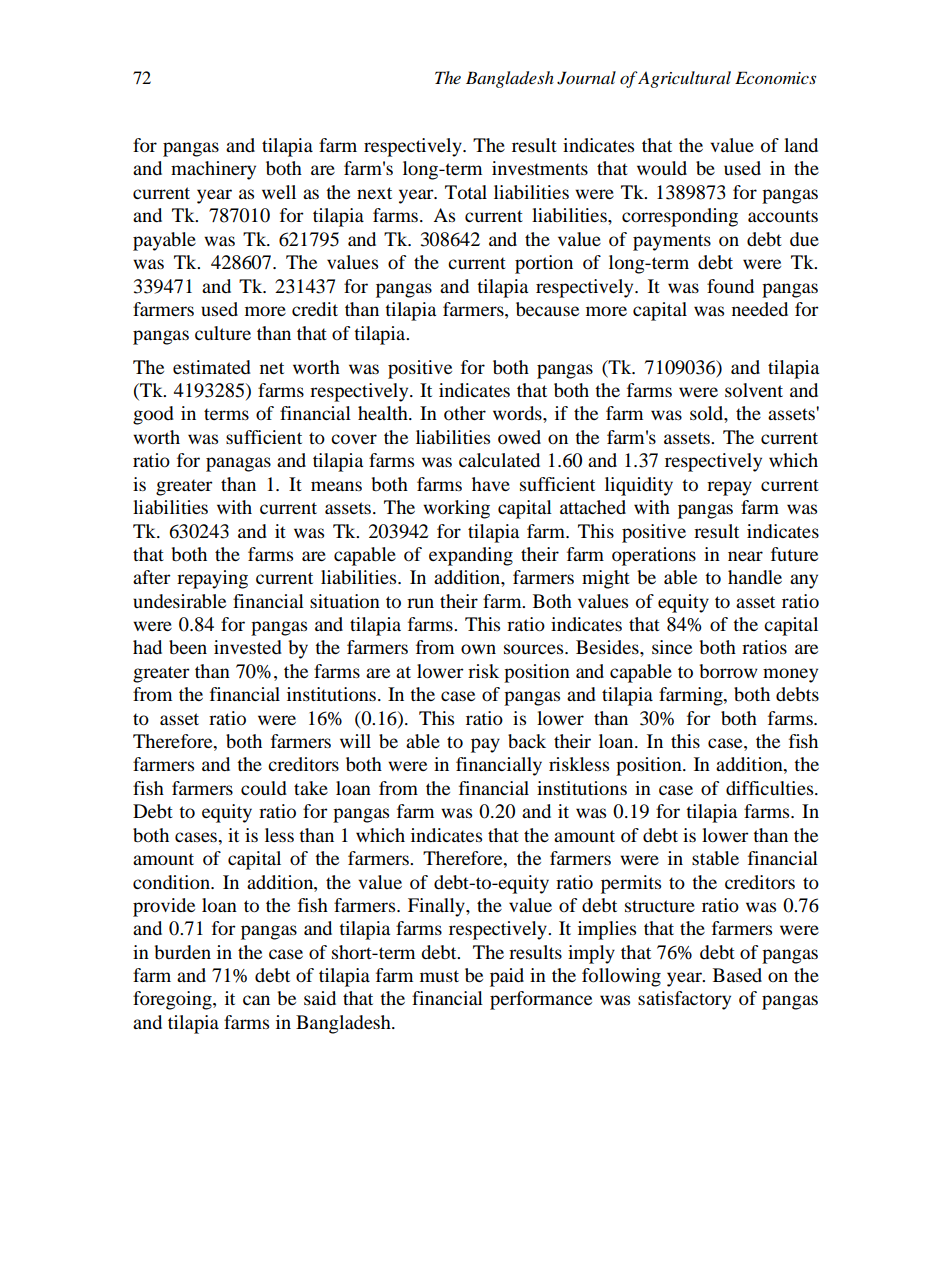 This screenshot has width=952, height=1265. Describe the element at coordinates (213, 170) in the screenshot. I see `machinery` at that location.
